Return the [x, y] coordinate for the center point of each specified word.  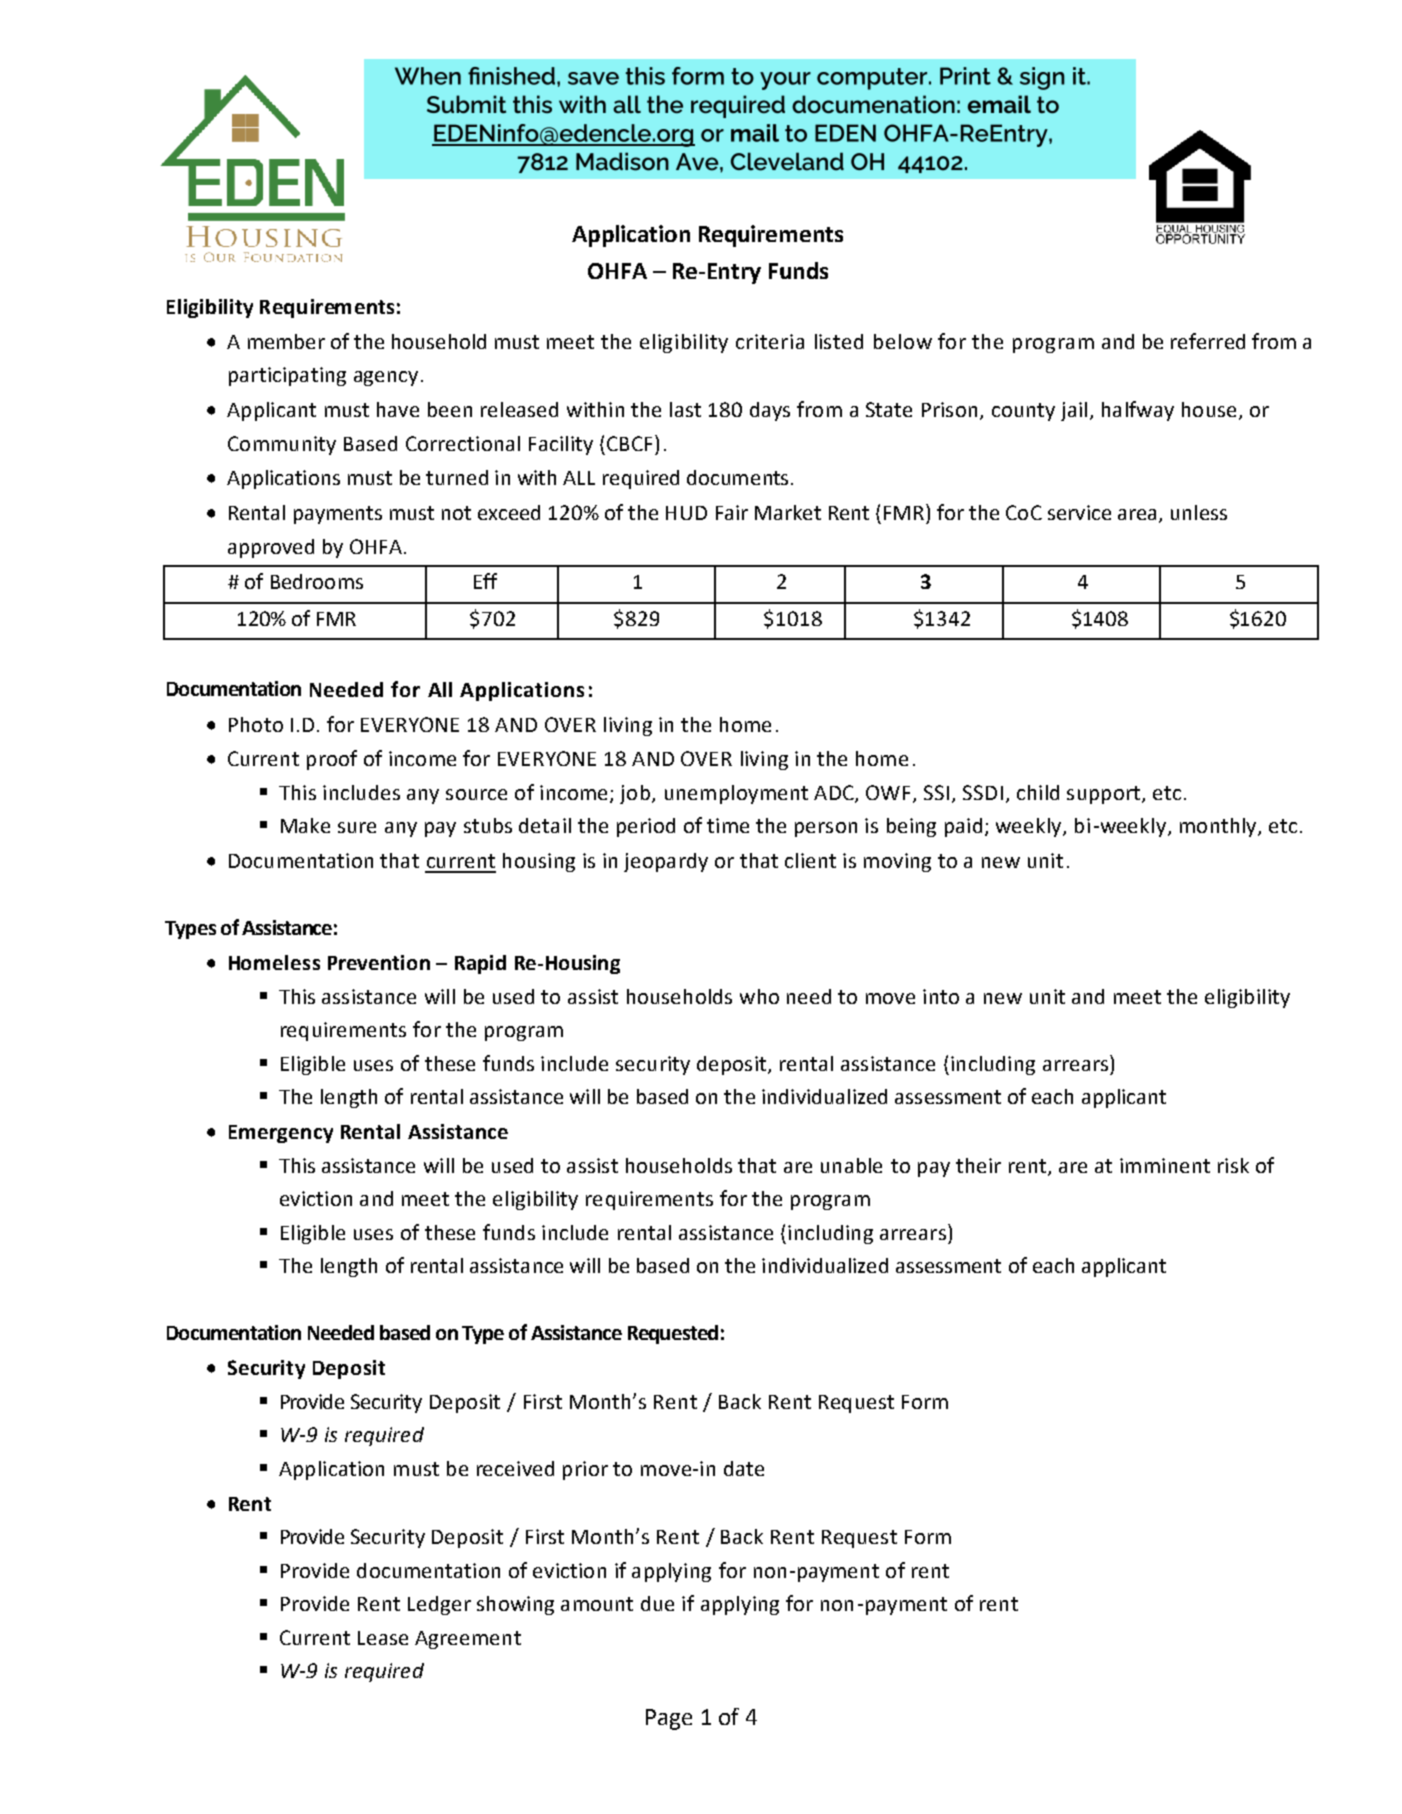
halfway [1138, 411]
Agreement [468, 1640]
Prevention [379, 962]
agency [386, 378]
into [941, 996]
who [759, 996]
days [770, 411]
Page [669, 1719]
